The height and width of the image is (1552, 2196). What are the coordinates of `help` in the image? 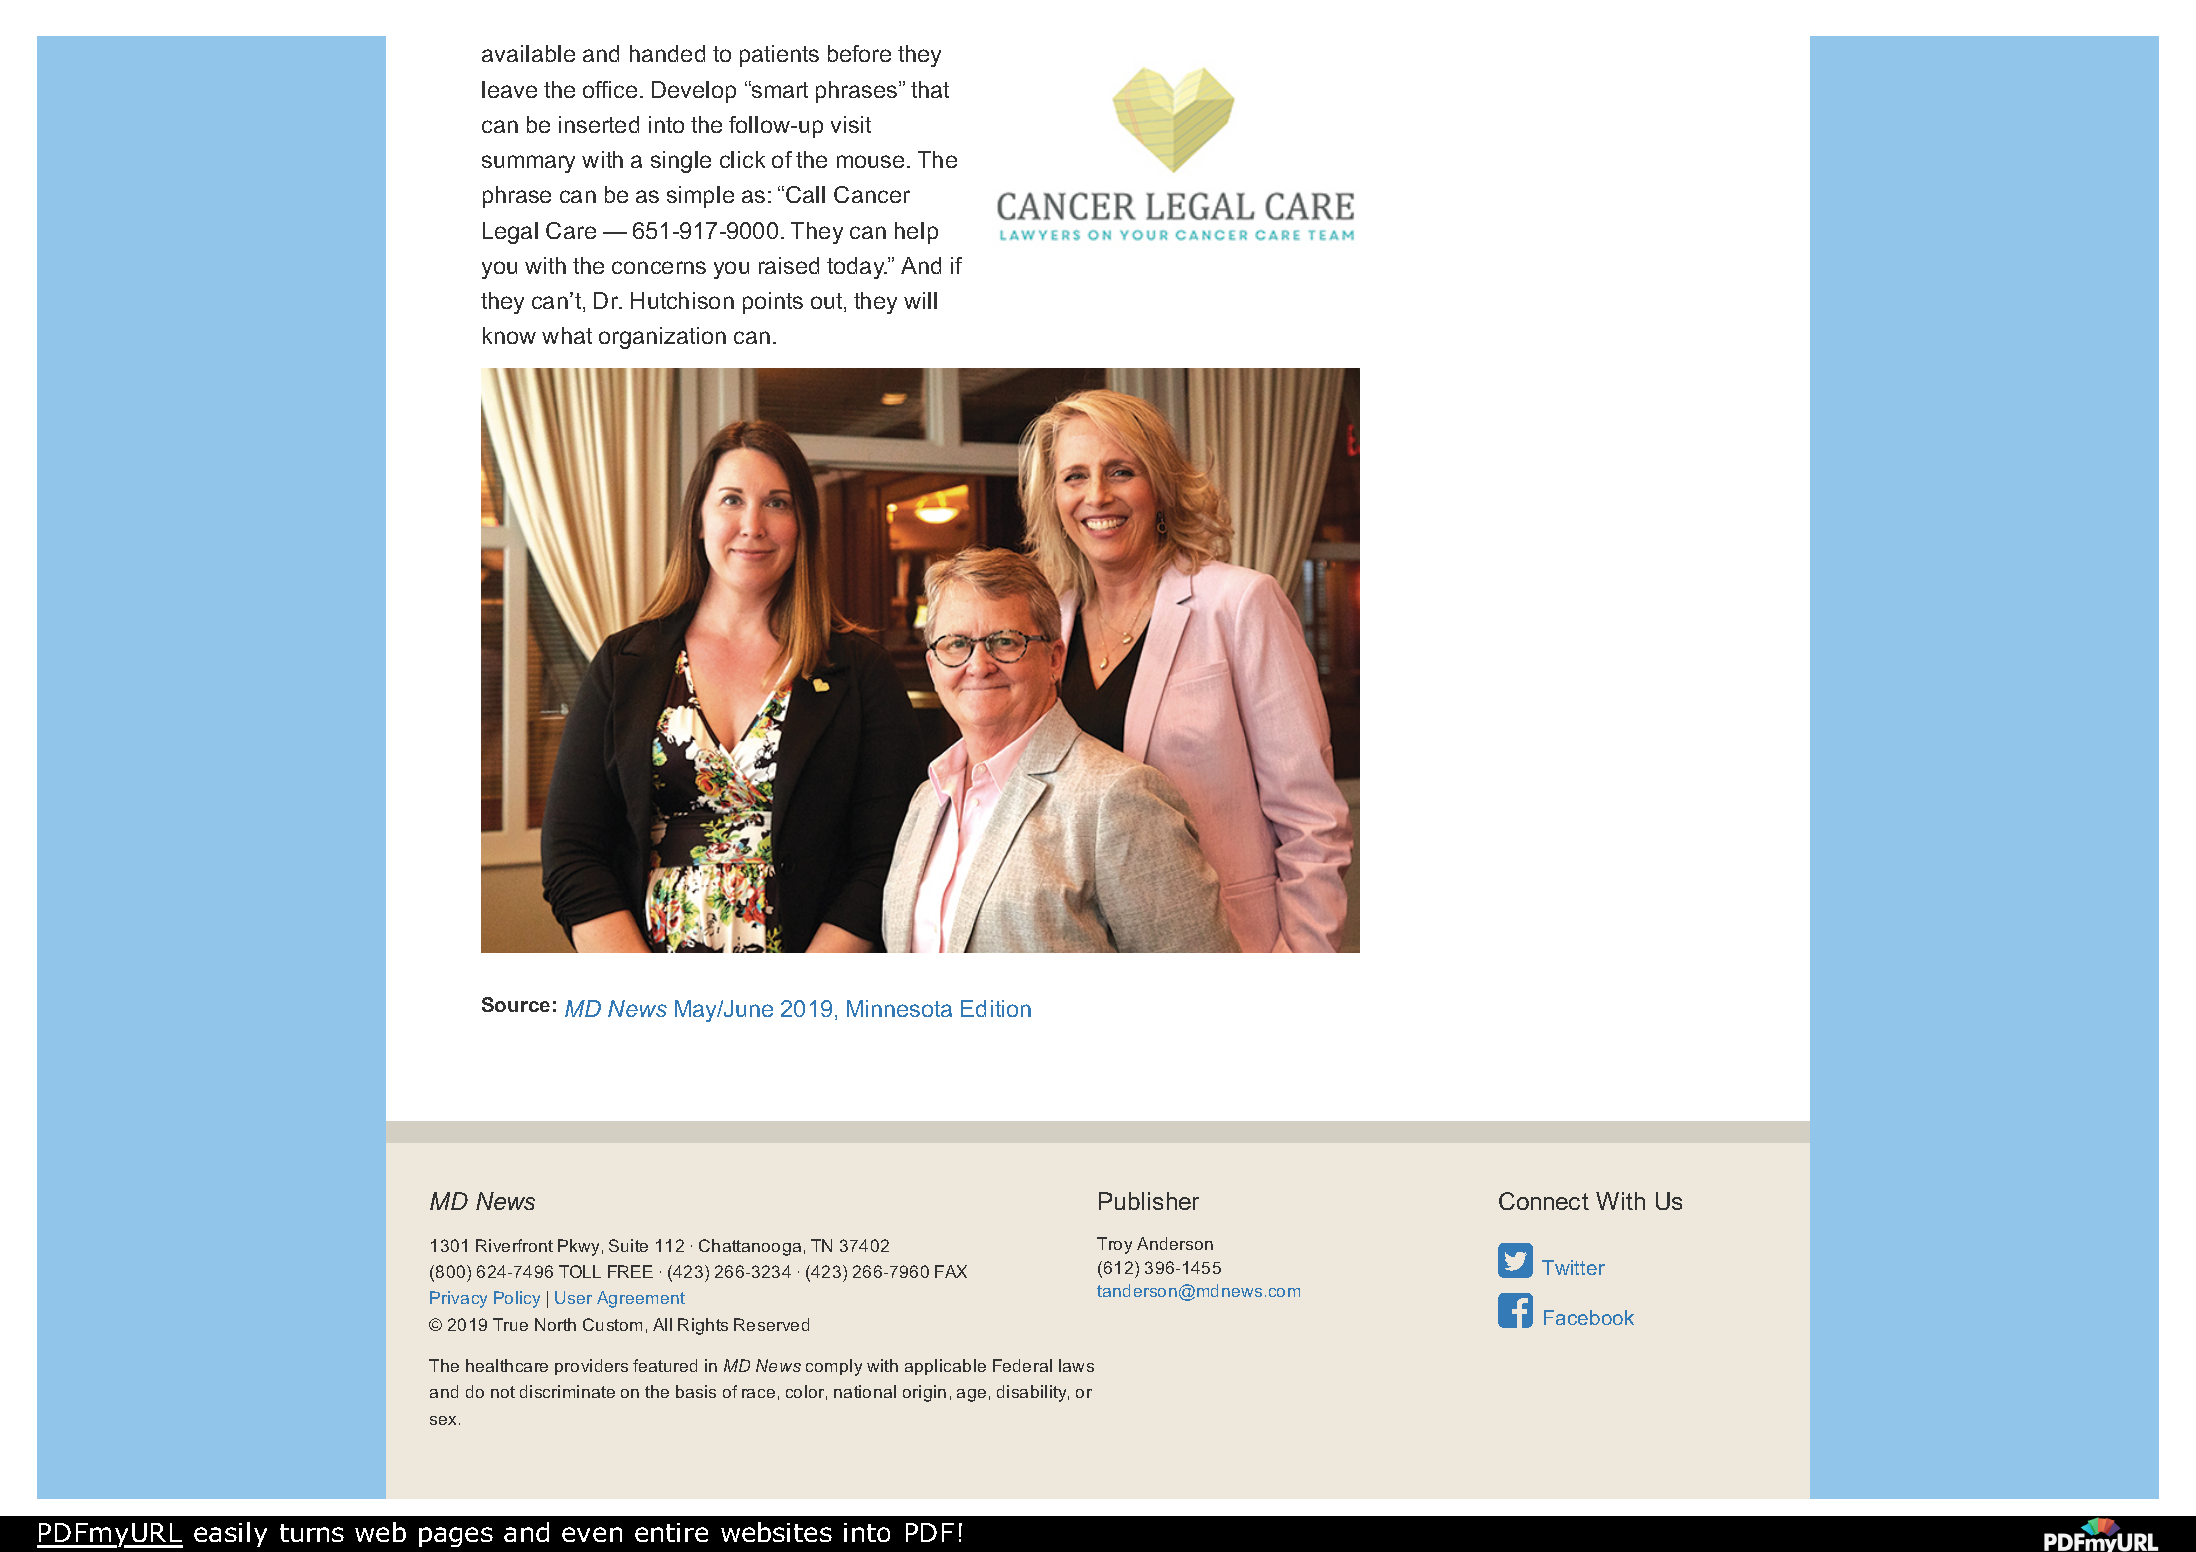 It's located at (916, 233).
